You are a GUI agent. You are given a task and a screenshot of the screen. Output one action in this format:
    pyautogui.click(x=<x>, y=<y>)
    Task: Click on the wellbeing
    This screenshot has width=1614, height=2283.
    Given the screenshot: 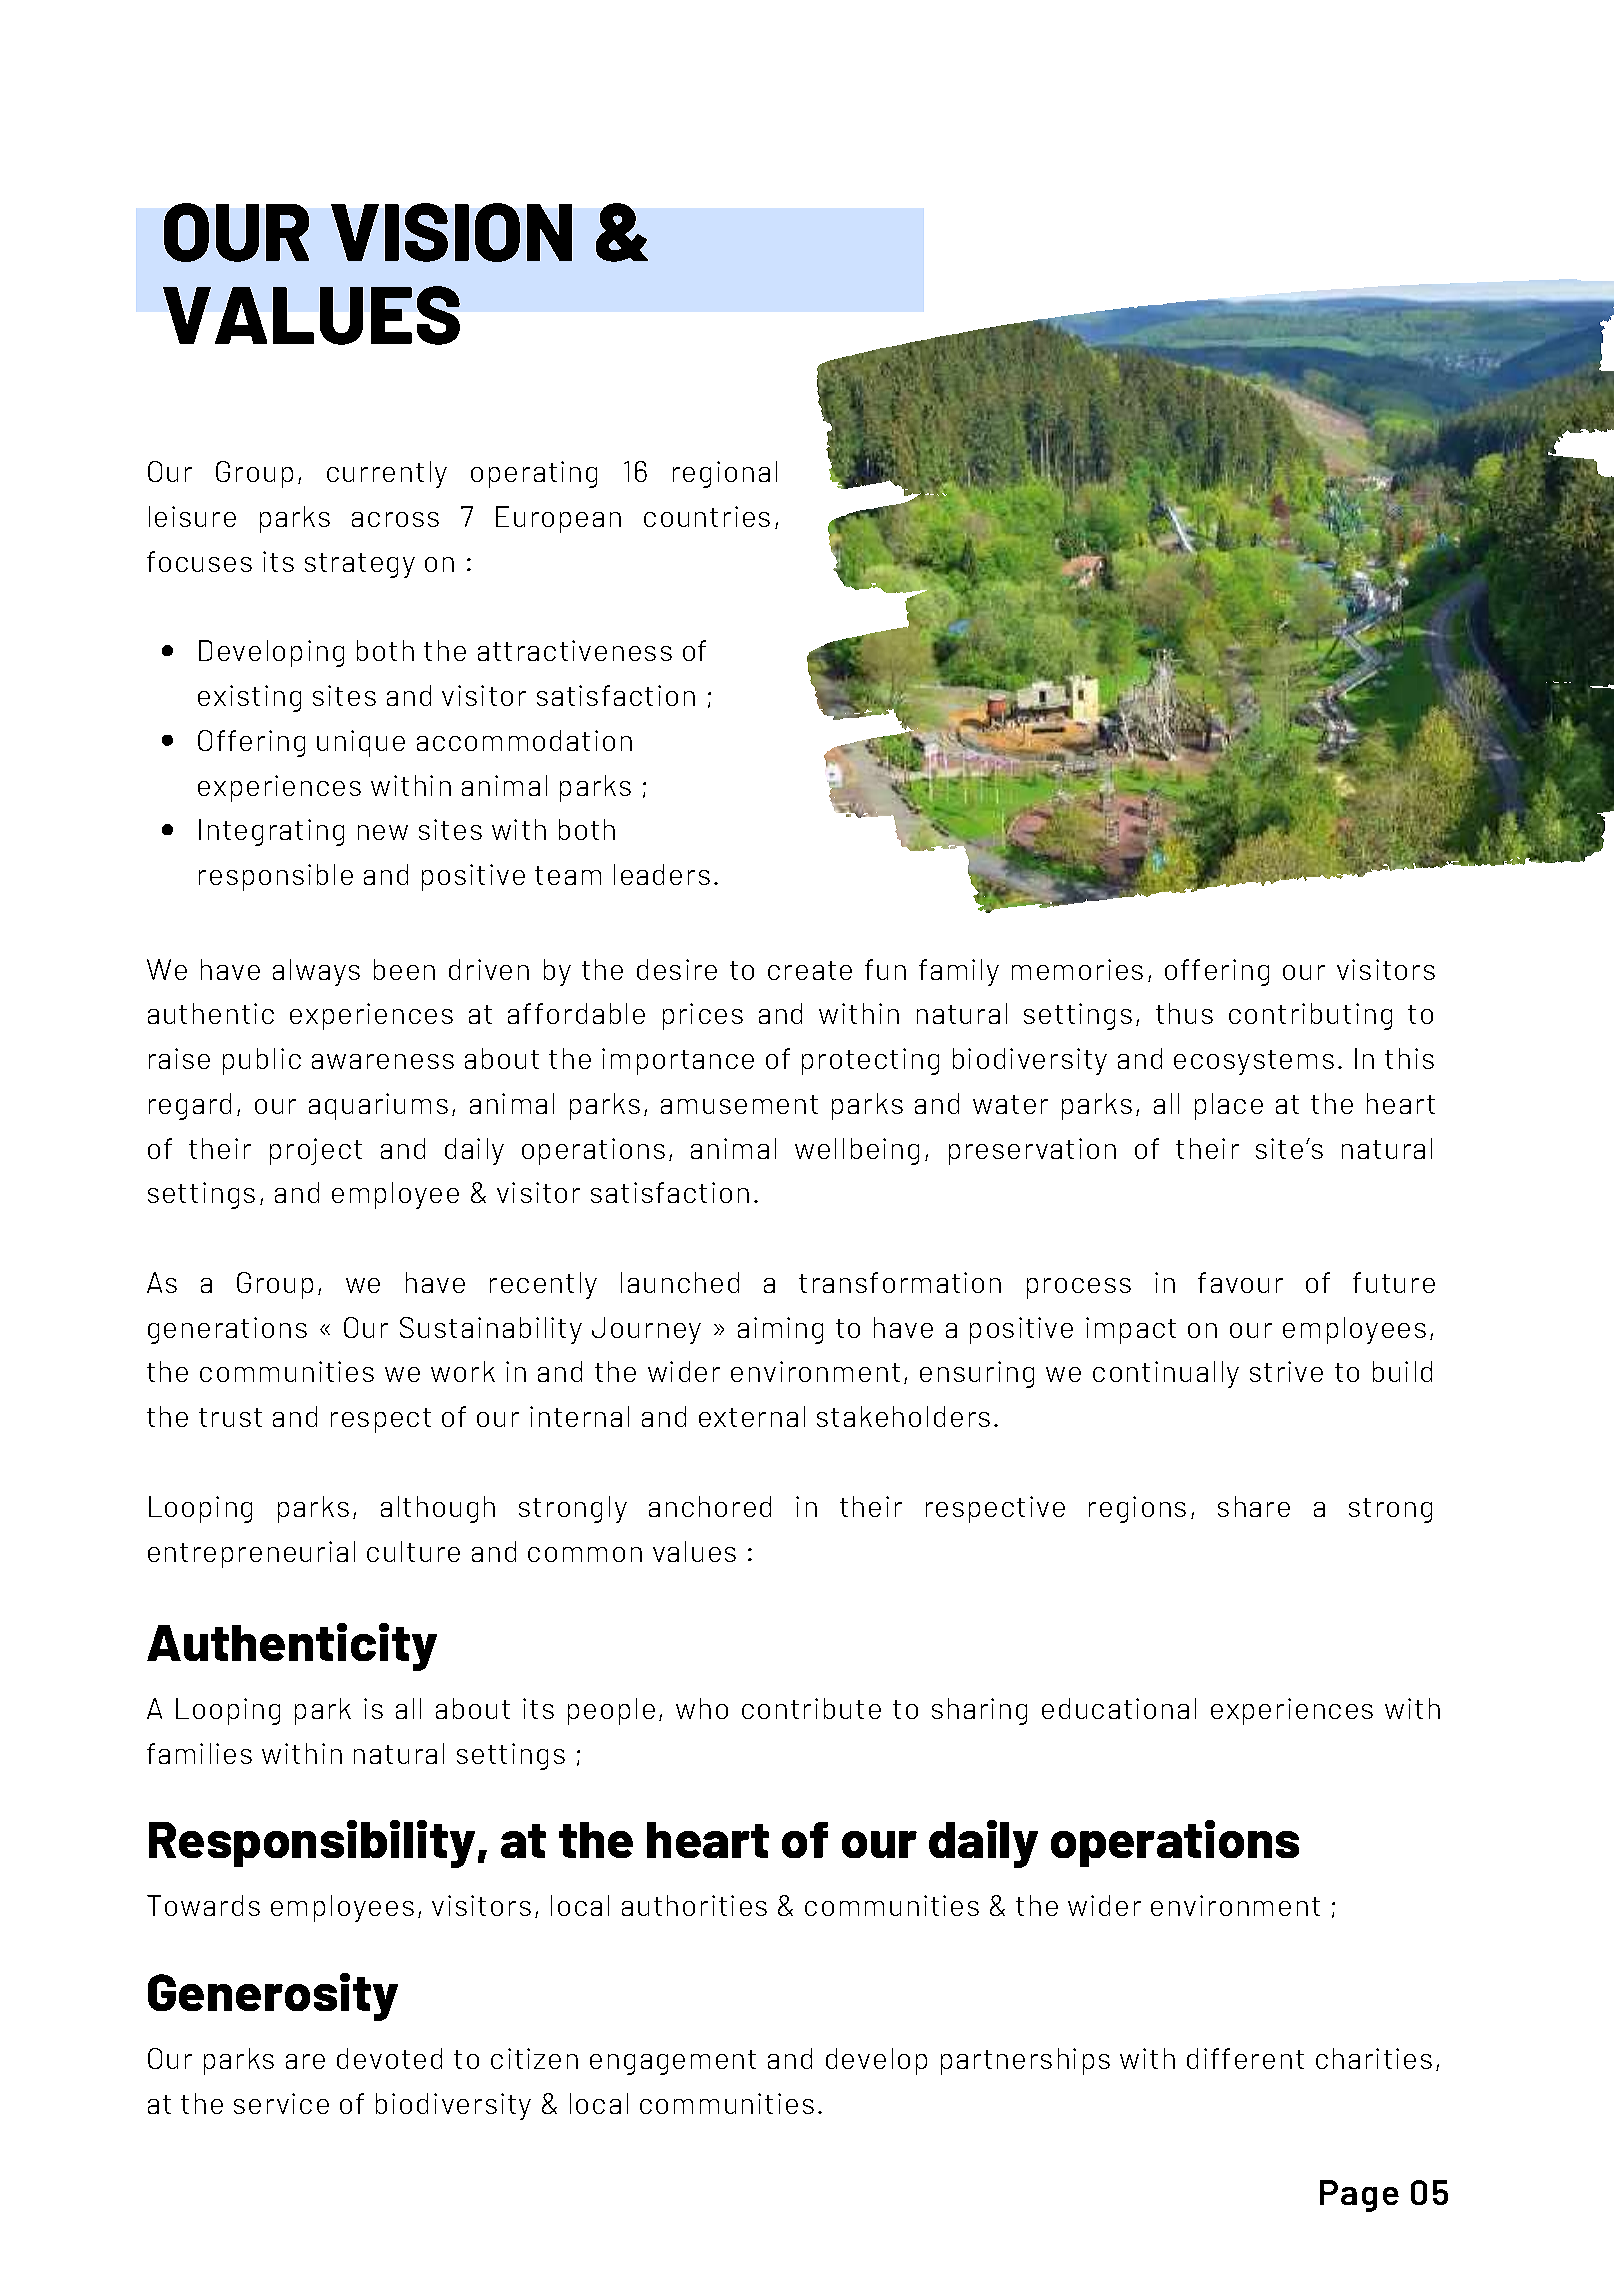 What is the action you would take?
    pyautogui.click(x=857, y=1151)
